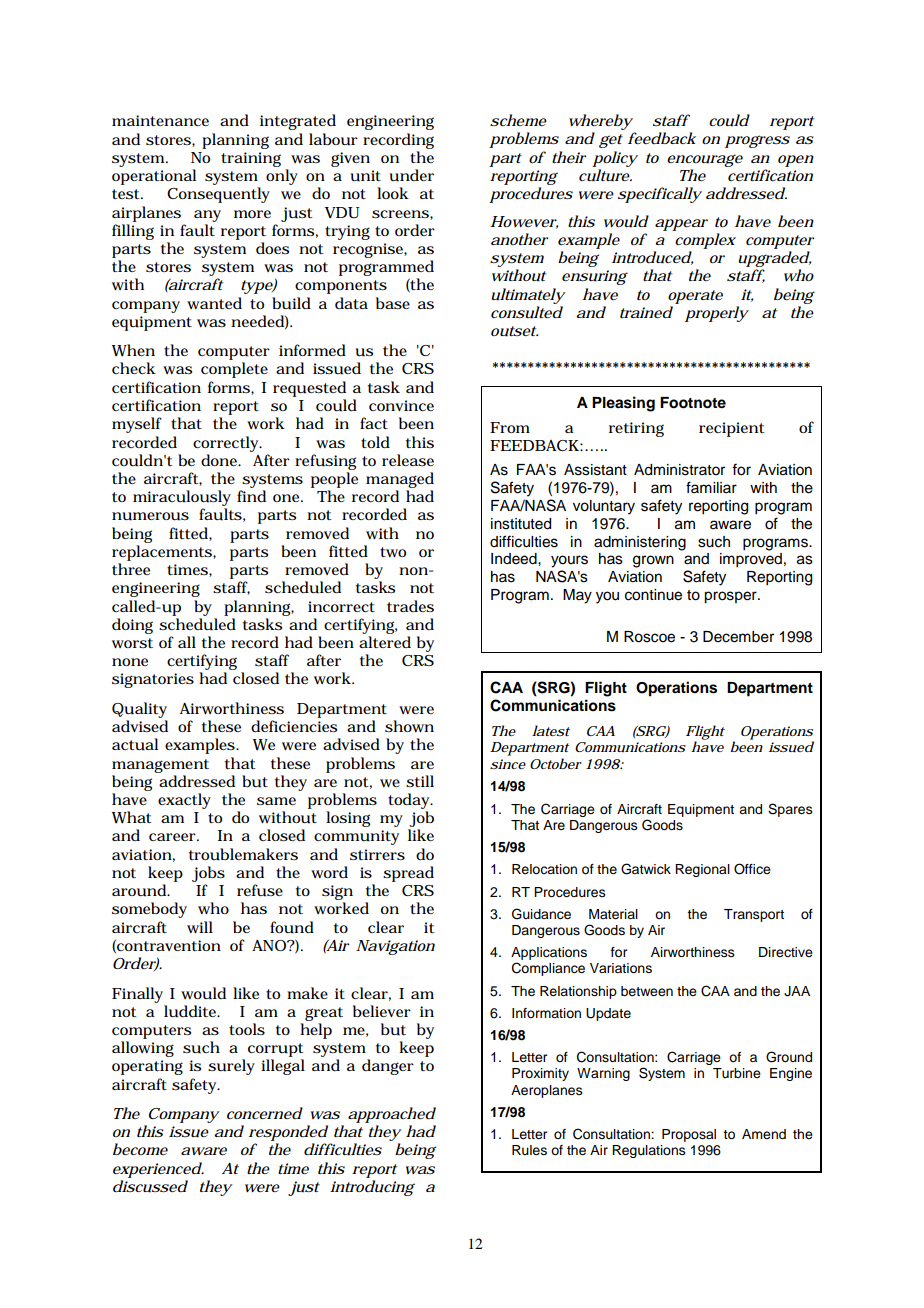 This page has height=1308, width=924. I want to click on Regional, so click(702, 870).
